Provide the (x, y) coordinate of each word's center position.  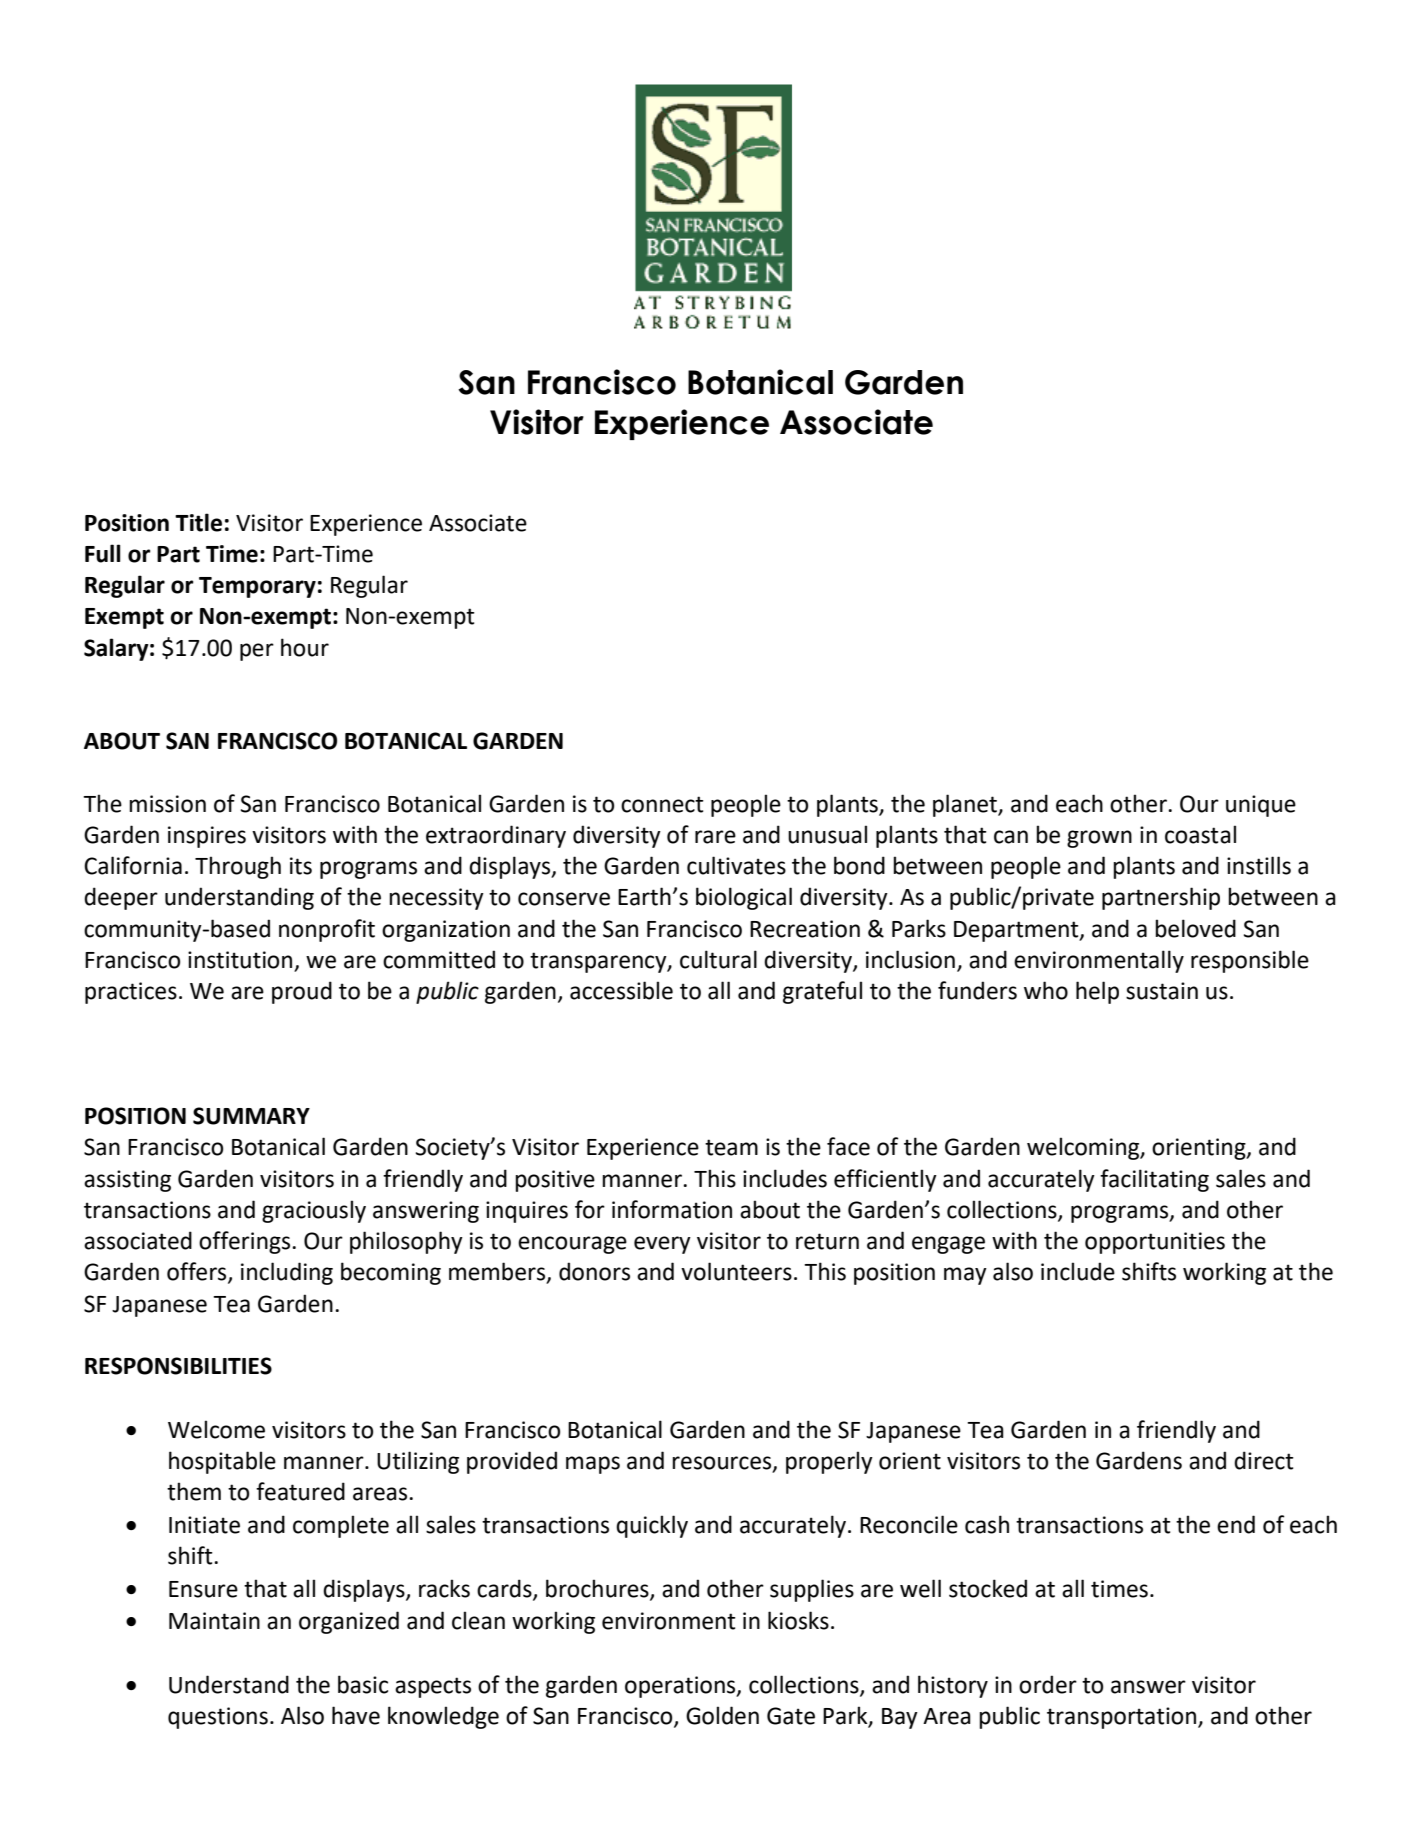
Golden (722, 1715)
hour (305, 647)
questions (218, 1718)
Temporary (257, 587)
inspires (207, 837)
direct (1264, 1460)
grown (1099, 839)
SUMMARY (251, 1116)
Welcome (216, 1429)
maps (593, 1465)
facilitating (1154, 1180)
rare (715, 837)
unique (1261, 806)
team (731, 1147)
